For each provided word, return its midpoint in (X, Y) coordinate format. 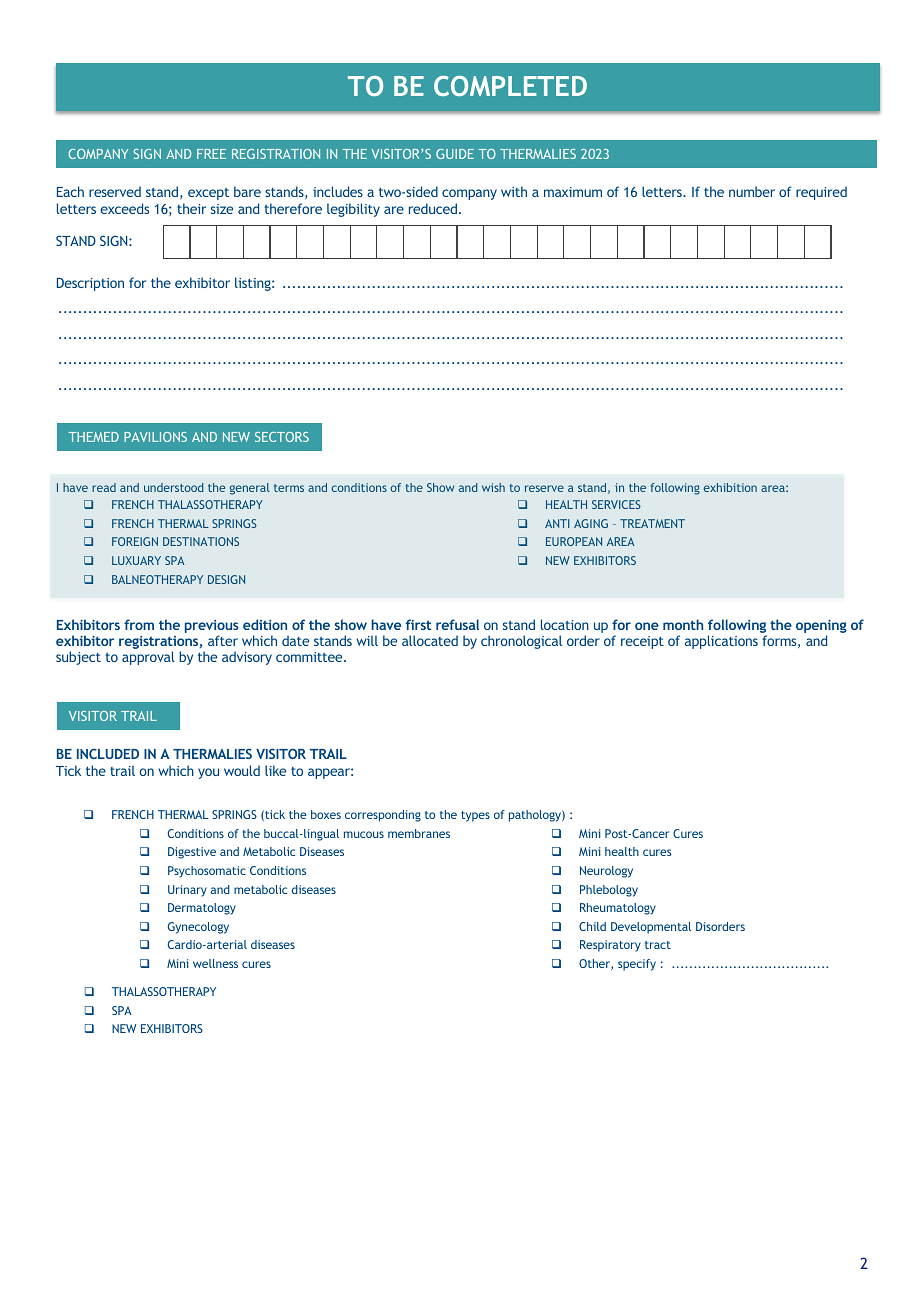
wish (493, 487)
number (752, 191)
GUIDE (455, 154)
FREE (211, 154)
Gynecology (198, 928)
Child (592, 926)
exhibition (730, 487)
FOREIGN (135, 541)
